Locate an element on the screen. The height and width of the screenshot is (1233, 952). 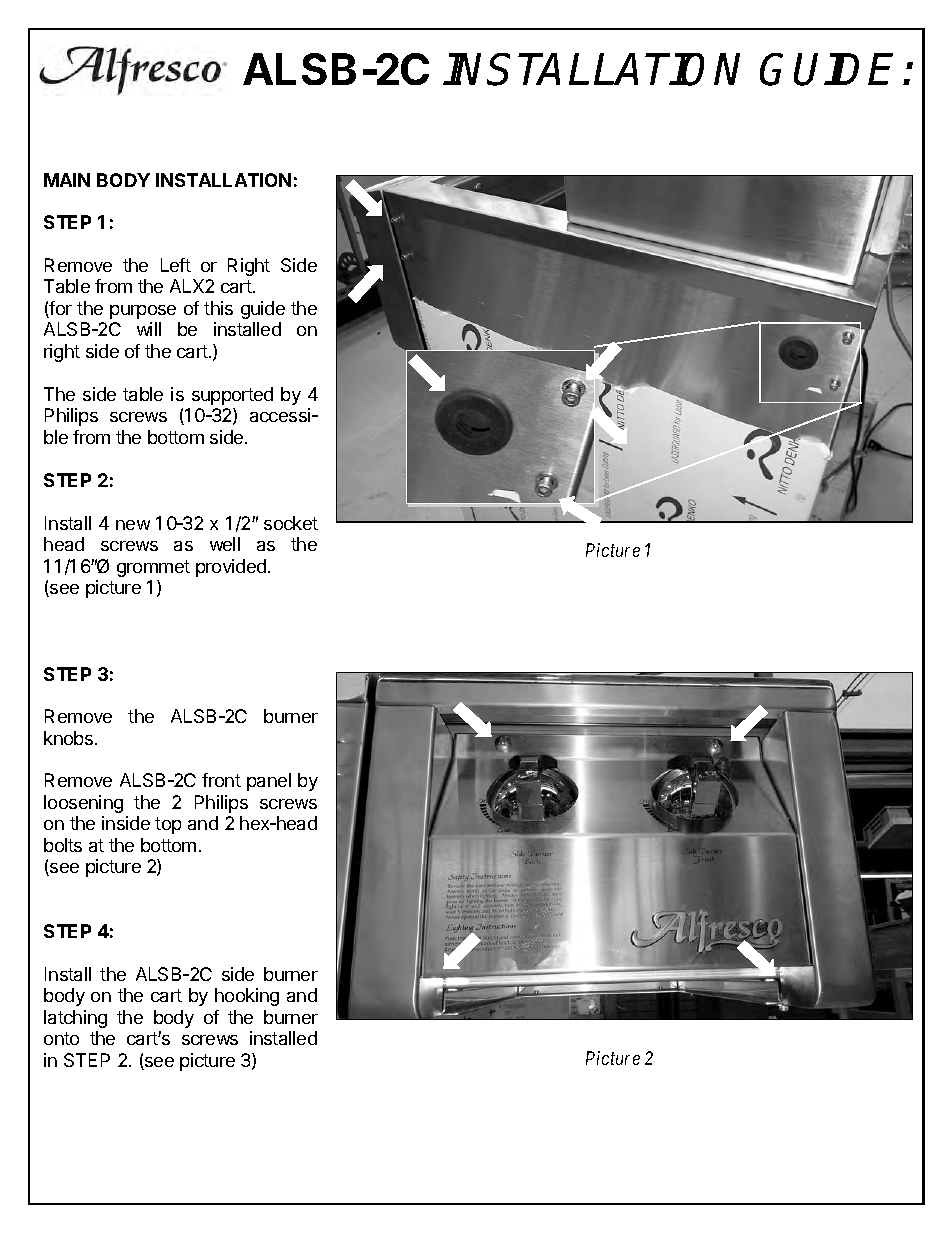
this is located at coordinates (218, 308).
